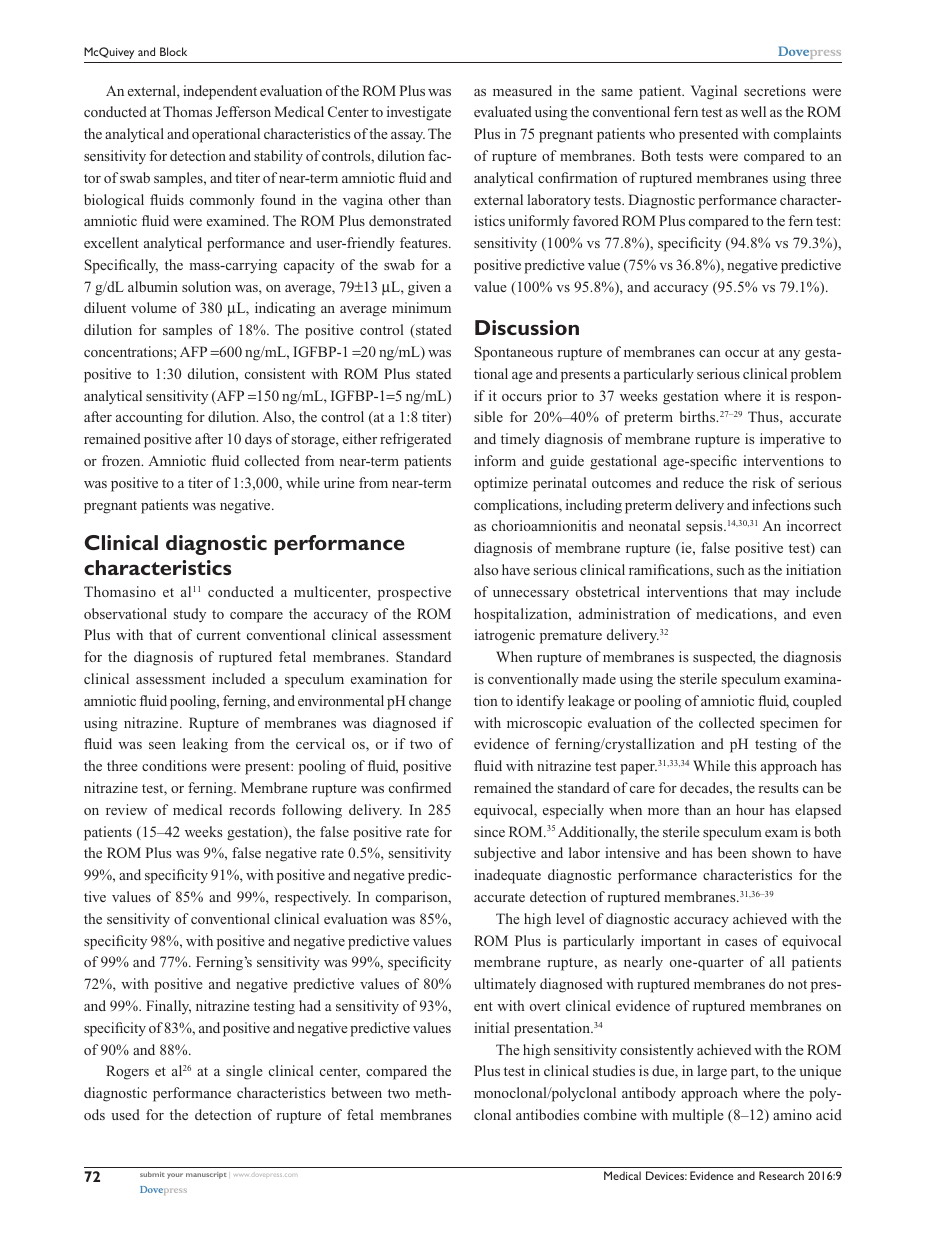 This image has height=1233, width=952. Describe the element at coordinates (154, 307) in the image. I see `volume` at that location.
